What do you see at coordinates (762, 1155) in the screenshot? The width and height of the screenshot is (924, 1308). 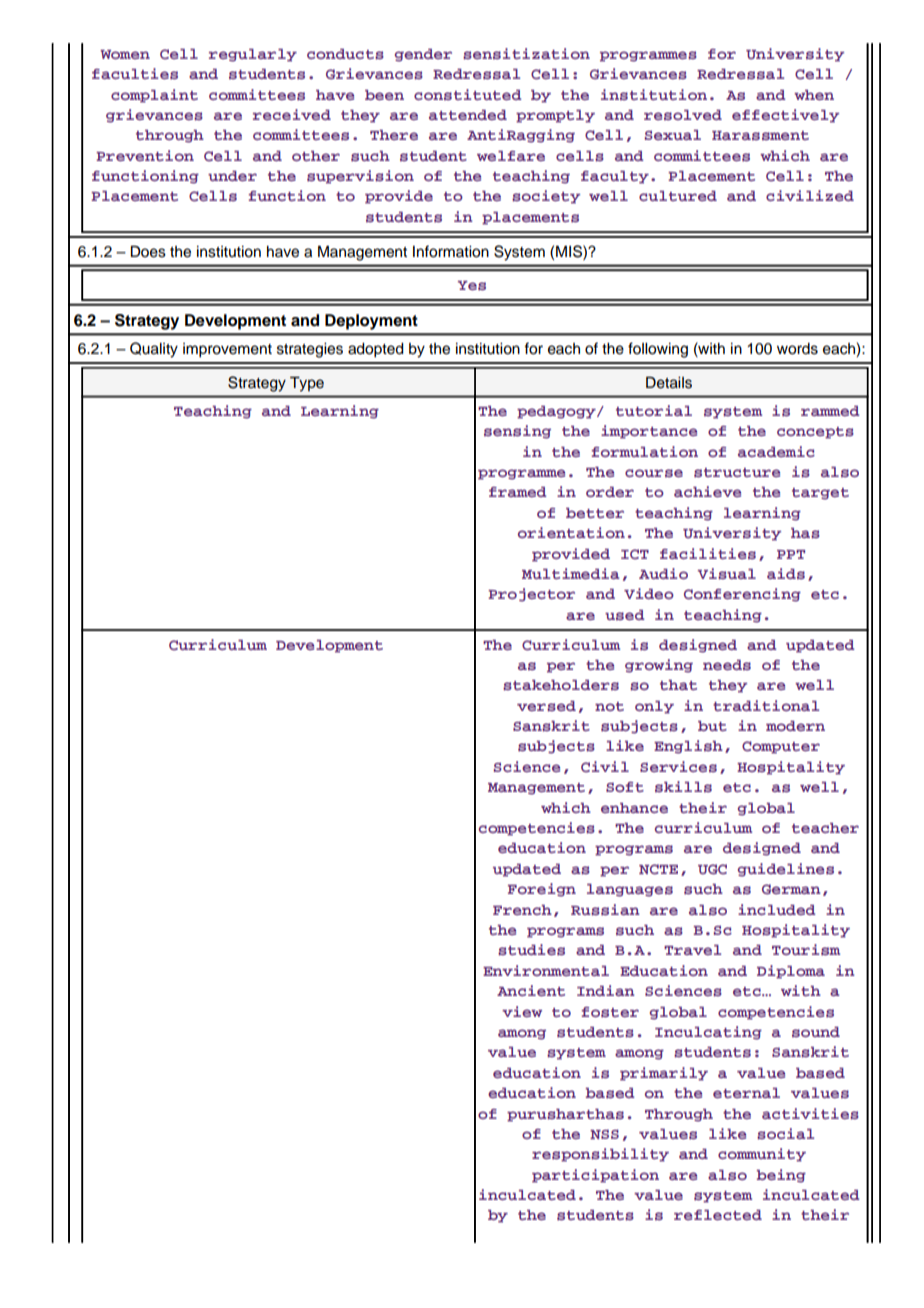 I see `community` at bounding box center [762, 1155].
